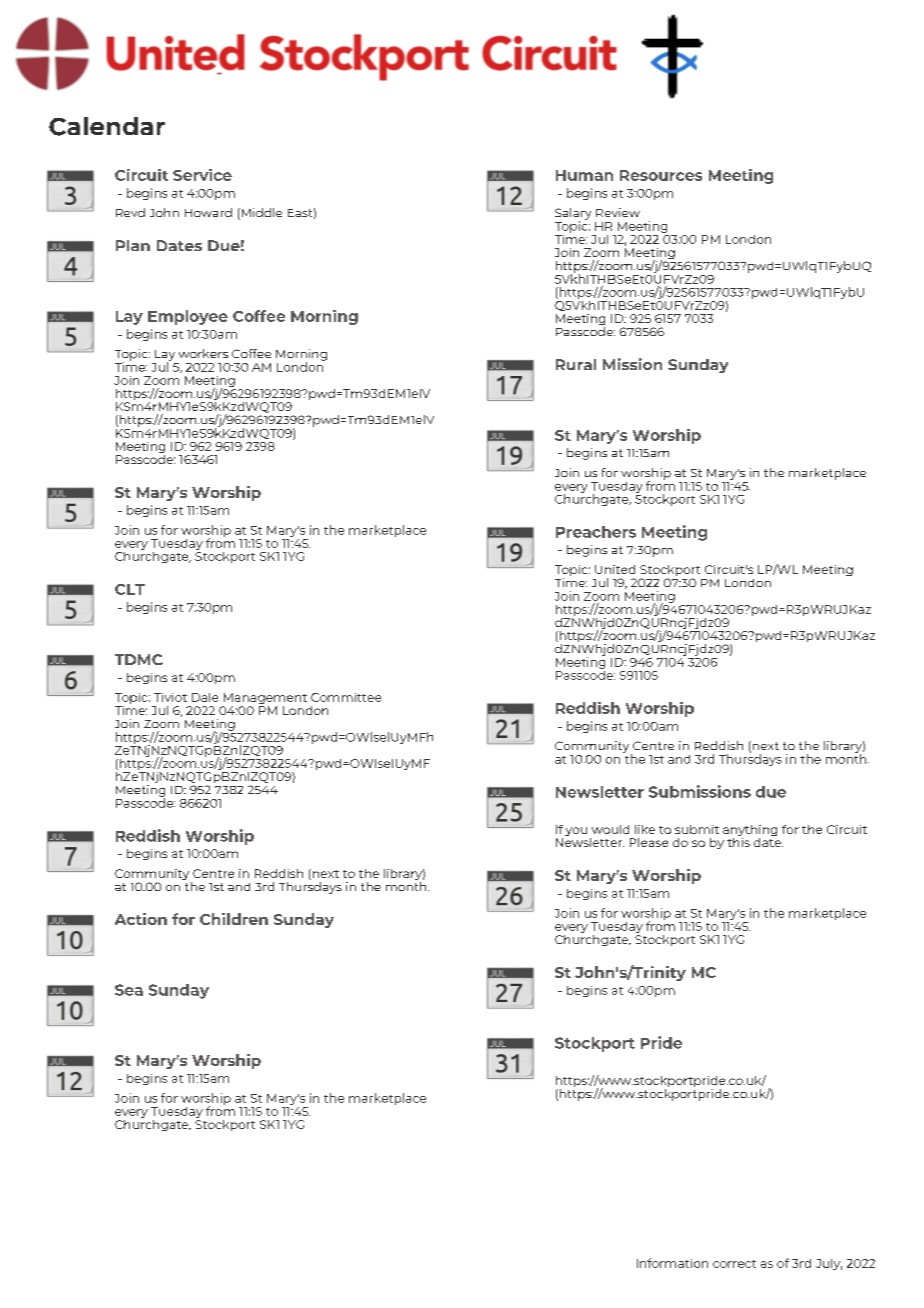 This page has width=924, height=1308. Describe the element at coordinates (596, 532) in the page. I see `Preachers` at that location.
